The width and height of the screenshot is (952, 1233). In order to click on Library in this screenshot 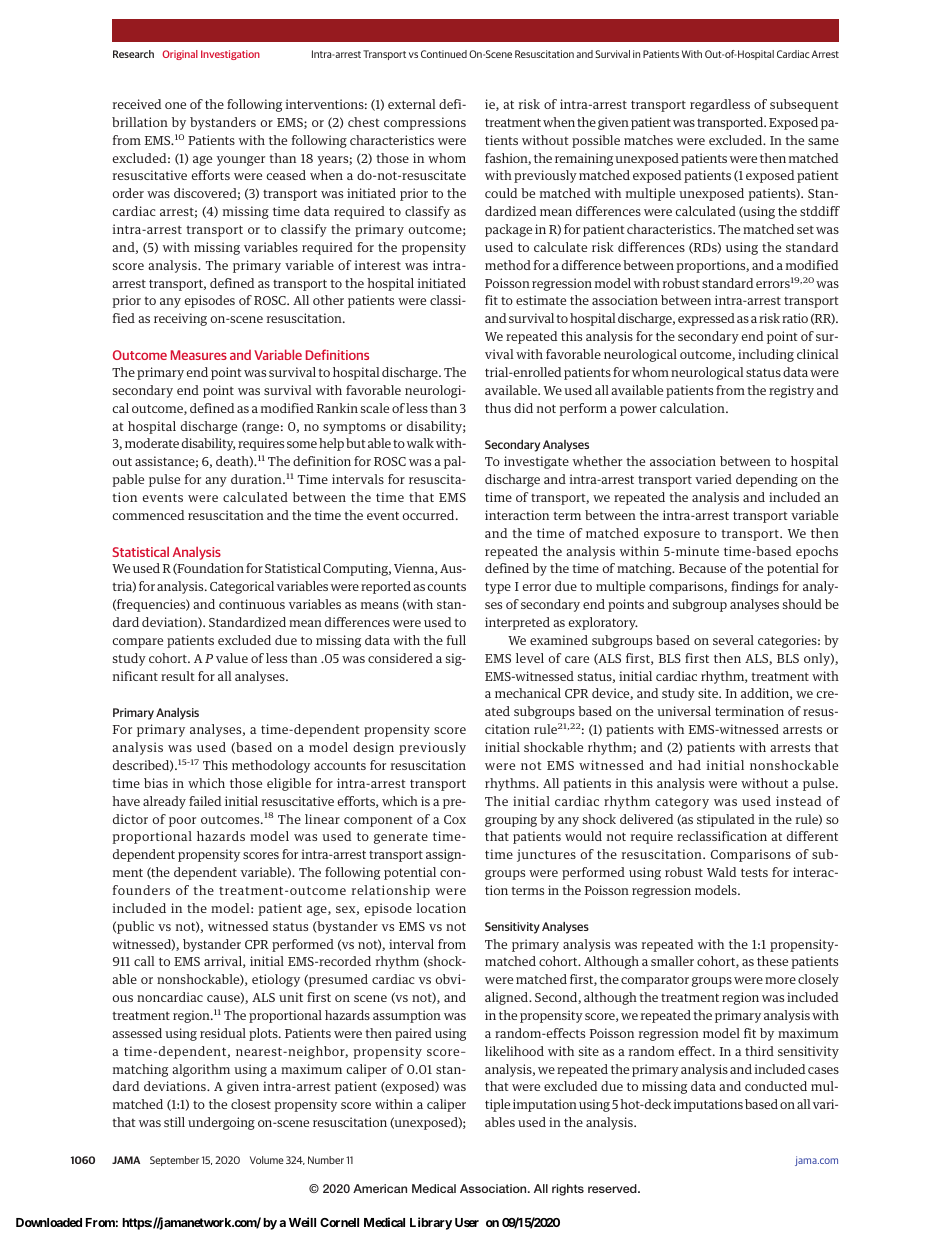, I will do `click(431, 1223)`.
